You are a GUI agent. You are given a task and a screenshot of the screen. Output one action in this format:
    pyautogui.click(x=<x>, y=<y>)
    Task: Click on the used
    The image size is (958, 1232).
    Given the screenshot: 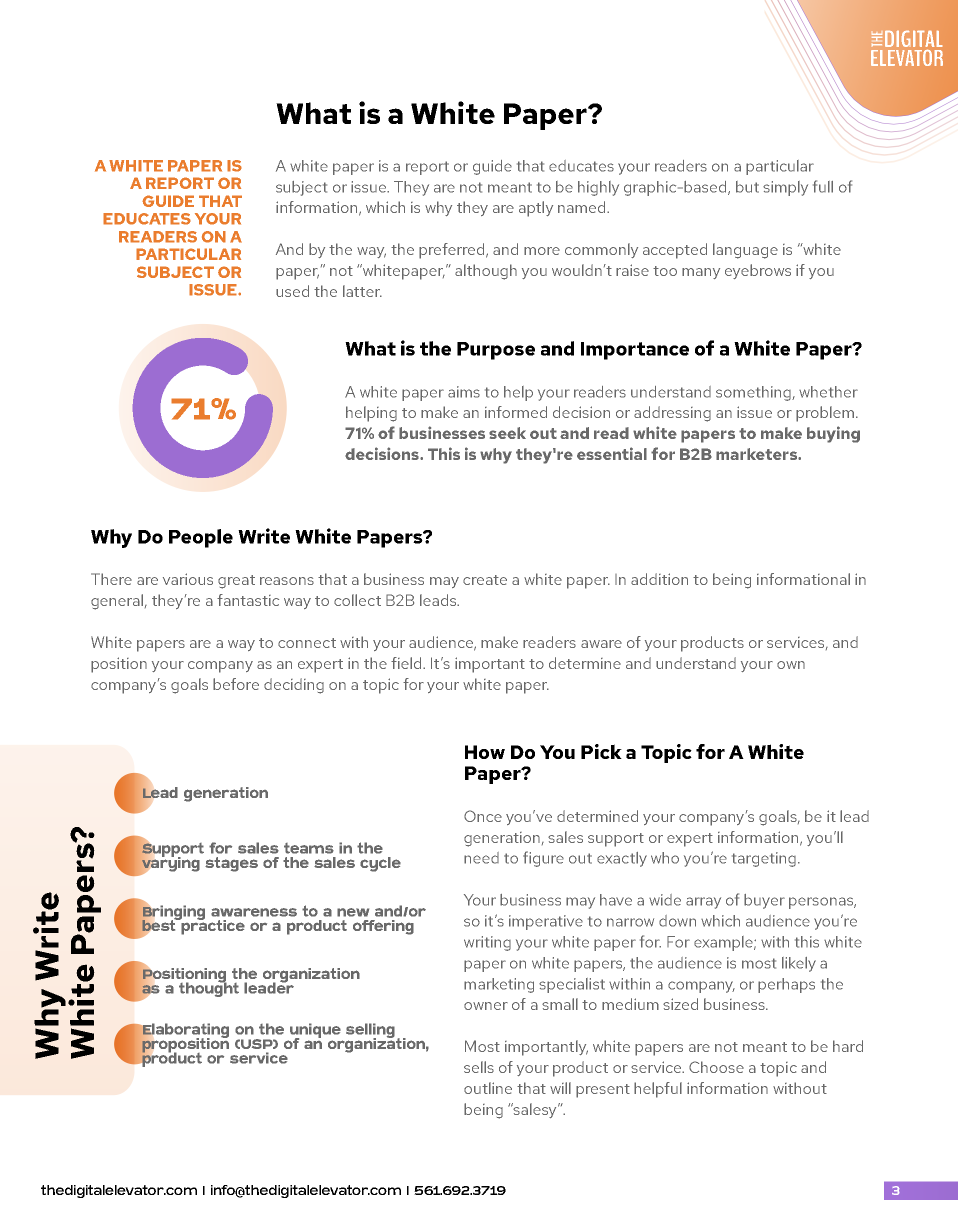 What is the action you would take?
    pyautogui.click(x=292, y=291)
